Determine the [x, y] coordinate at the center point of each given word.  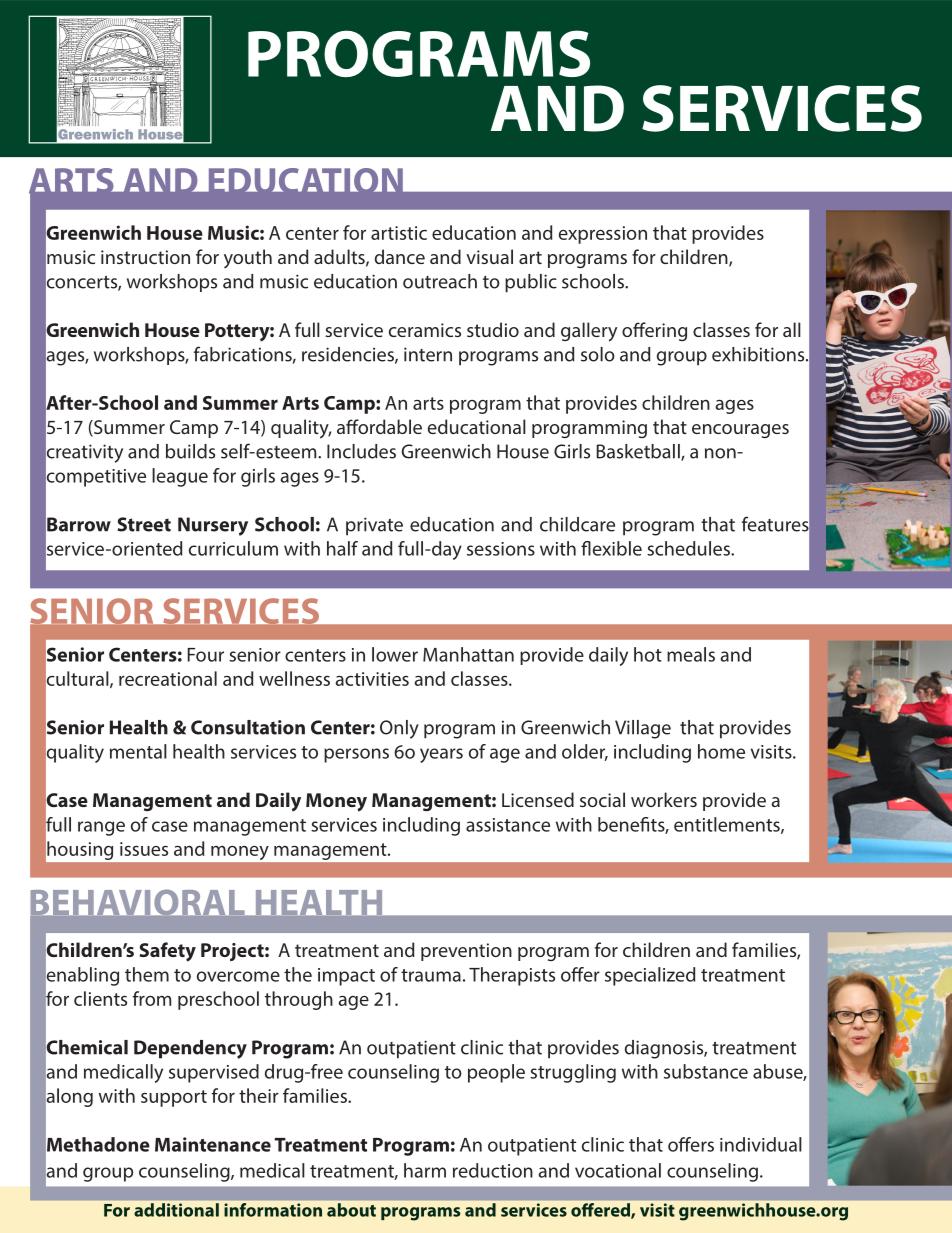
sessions [501, 549]
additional [176, 1210]
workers [664, 799]
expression [603, 235]
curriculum [233, 548]
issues [144, 849]
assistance [508, 825]
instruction [145, 257]
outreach [440, 281]
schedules [689, 548]
